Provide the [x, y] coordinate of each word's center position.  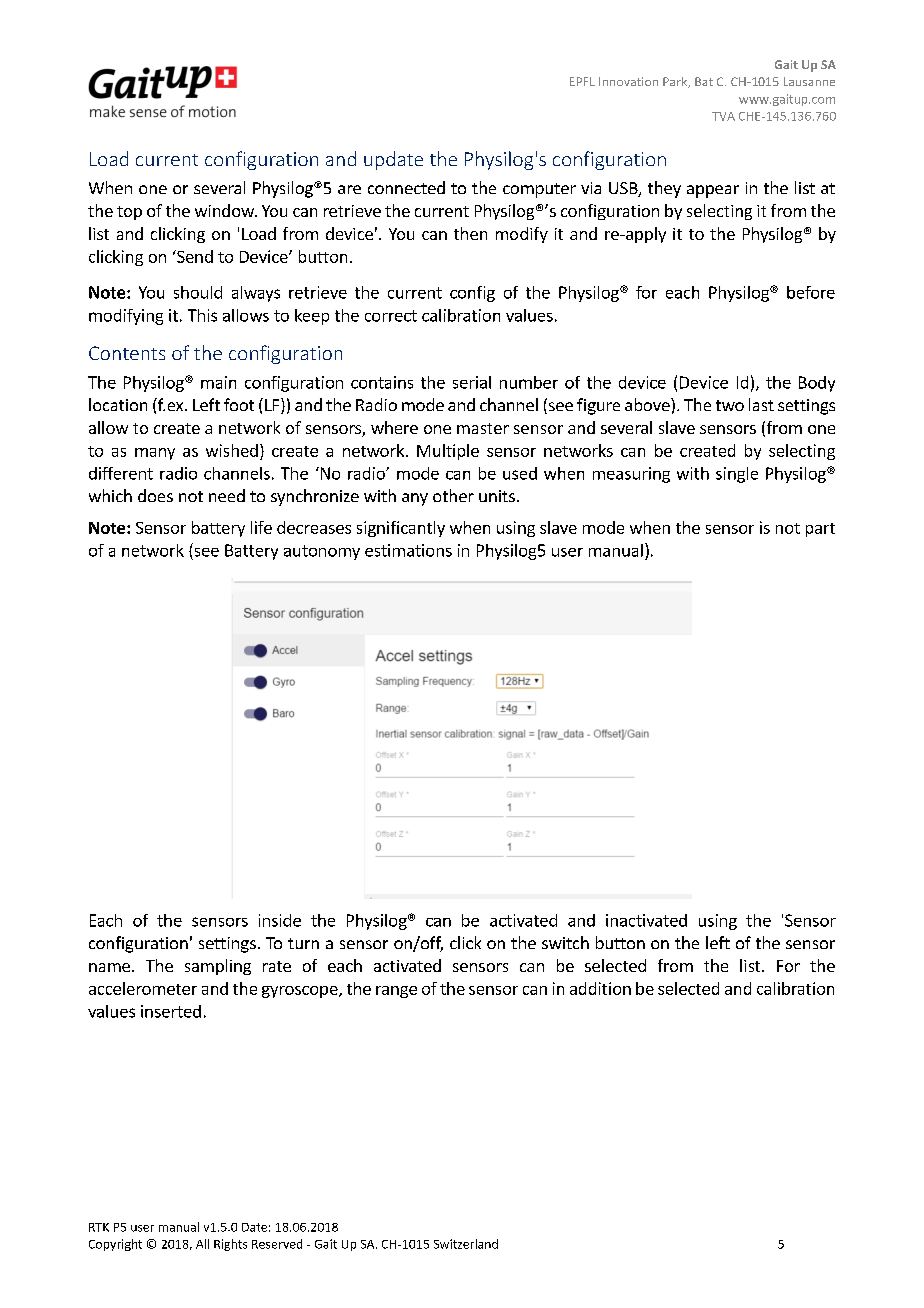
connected [406, 187]
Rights [230, 1245]
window [225, 210]
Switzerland [466, 1244]
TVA [723, 116]
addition [600, 988]
